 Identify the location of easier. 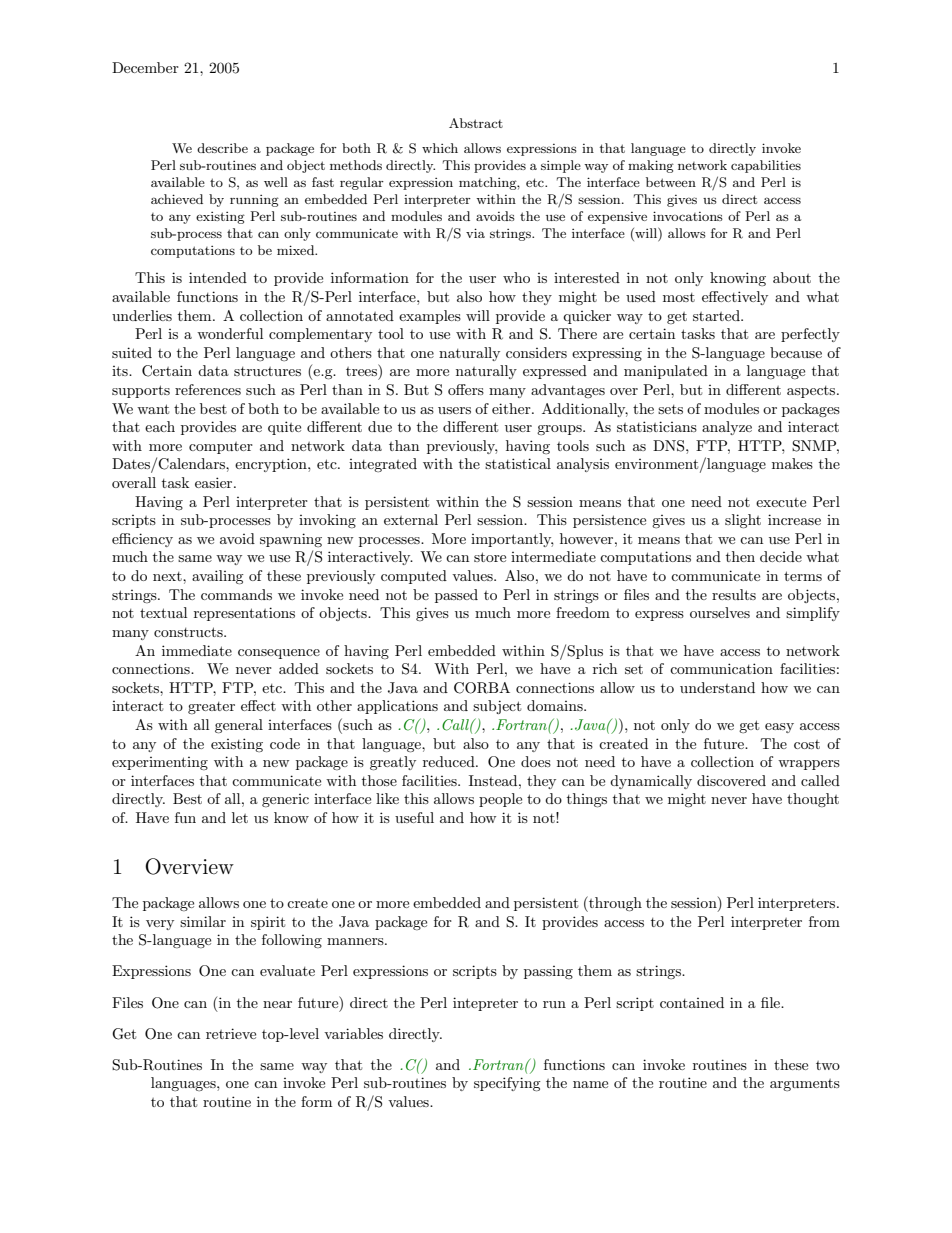
(215, 482).
